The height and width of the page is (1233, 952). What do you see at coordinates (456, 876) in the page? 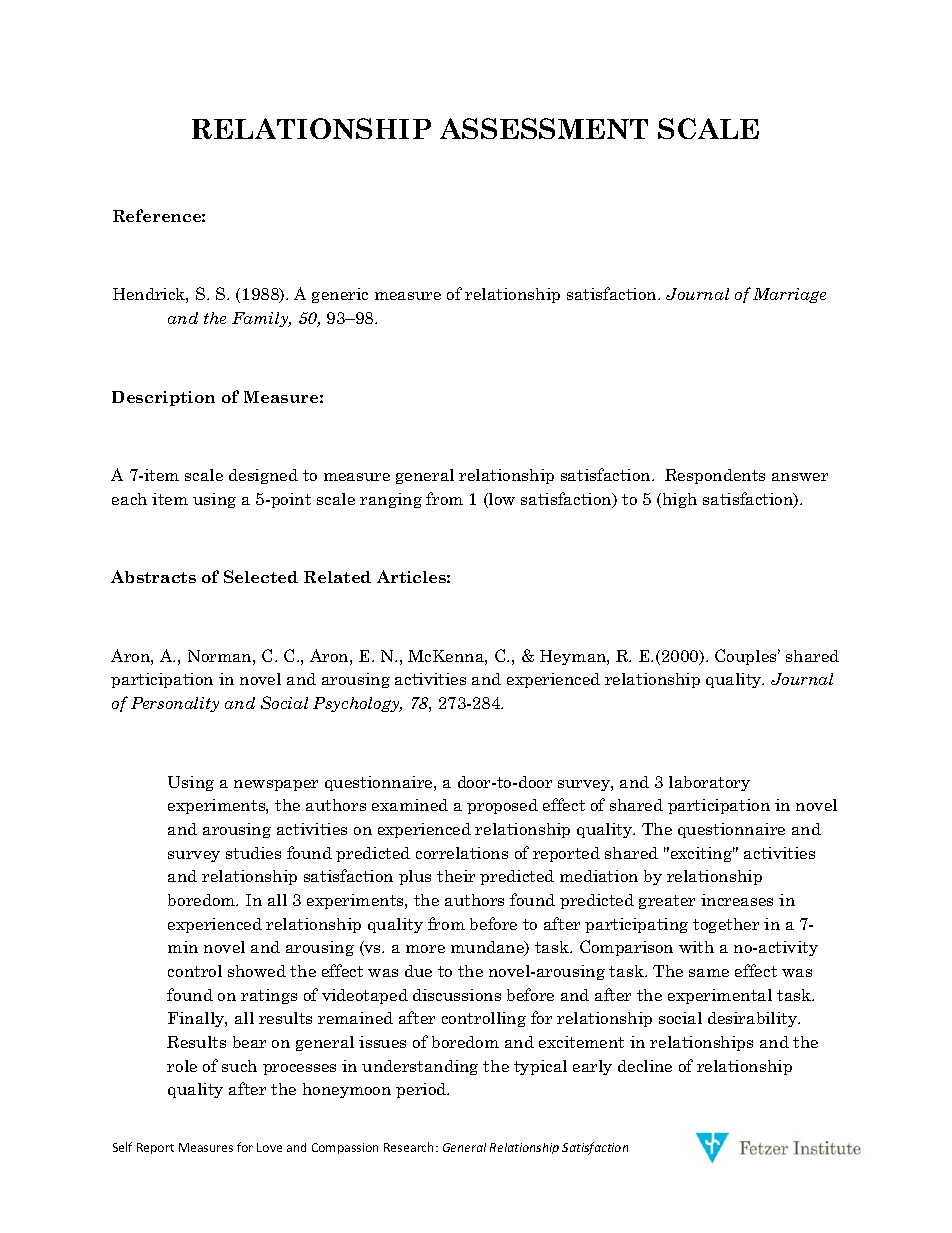
I see `their` at bounding box center [456, 876].
